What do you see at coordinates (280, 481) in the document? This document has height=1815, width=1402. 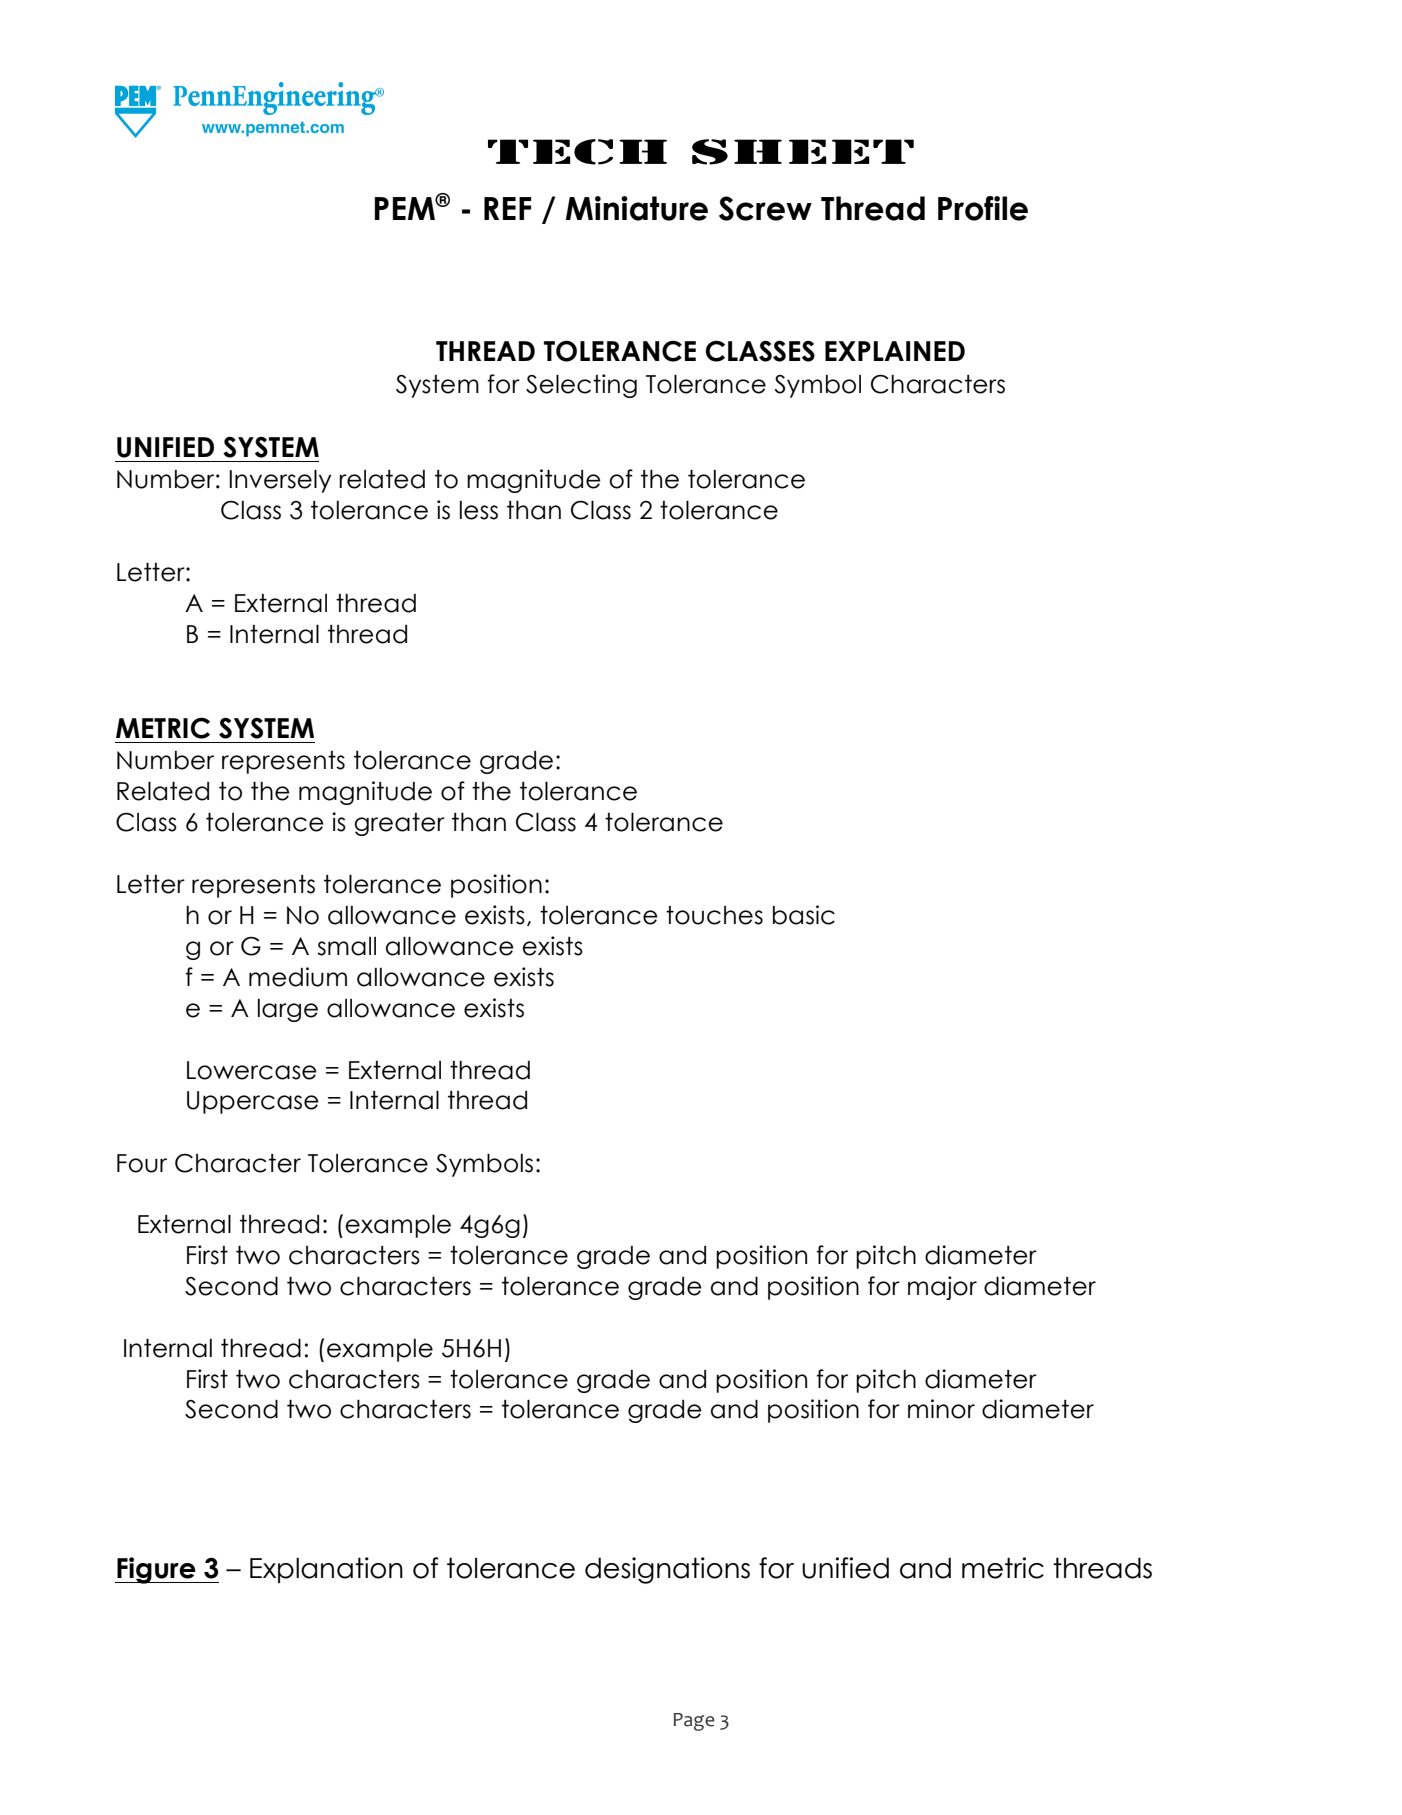 I see `Inversely` at bounding box center [280, 481].
